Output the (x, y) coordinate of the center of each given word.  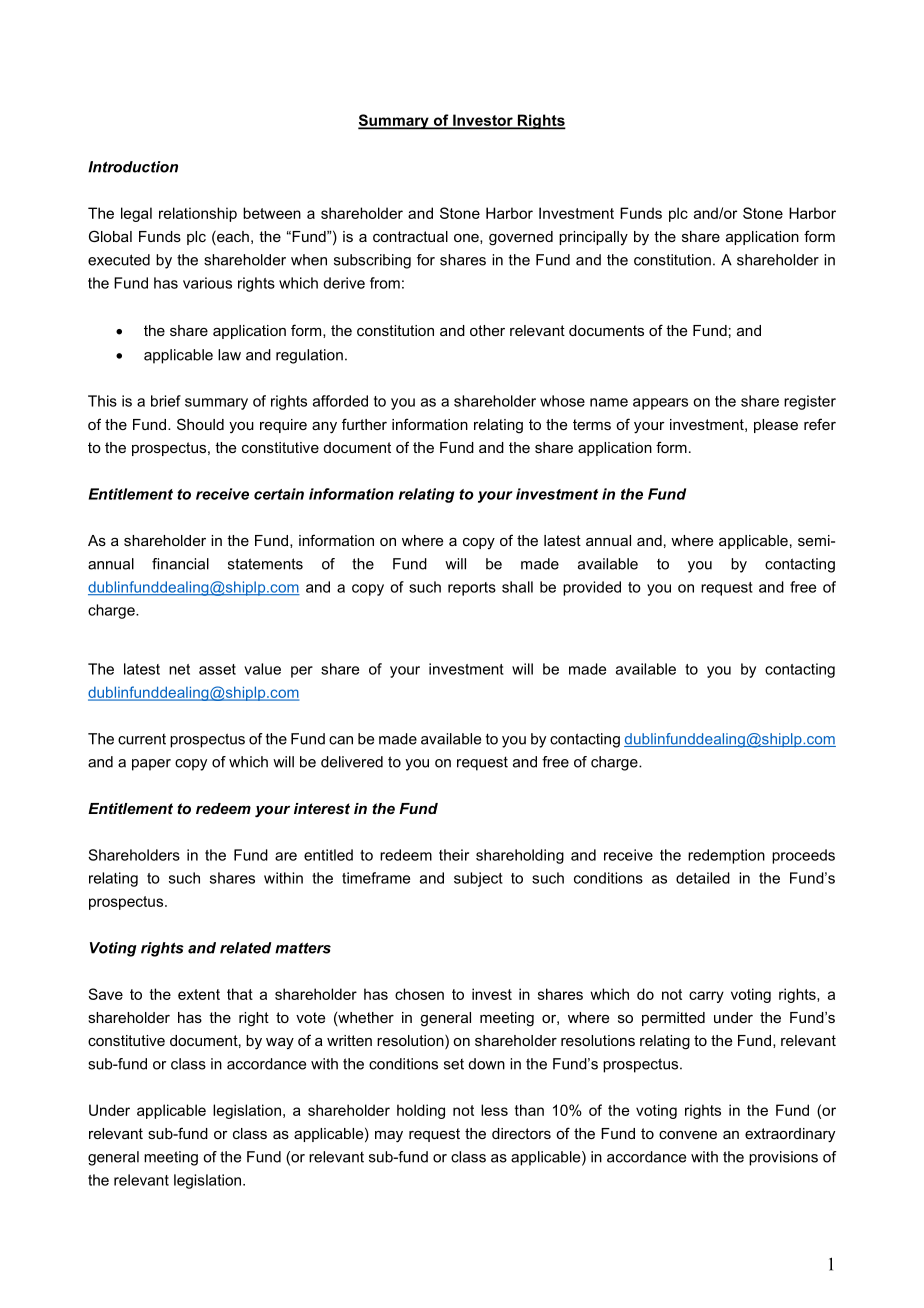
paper (151, 765)
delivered (352, 762)
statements (265, 564)
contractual (410, 236)
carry (706, 997)
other (487, 330)
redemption (726, 856)
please (776, 426)
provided (592, 588)
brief (166, 401)
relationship (198, 214)
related (246, 948)
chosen (419, 994)
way (280, 1043)
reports (472, 589)
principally (593, 238)
